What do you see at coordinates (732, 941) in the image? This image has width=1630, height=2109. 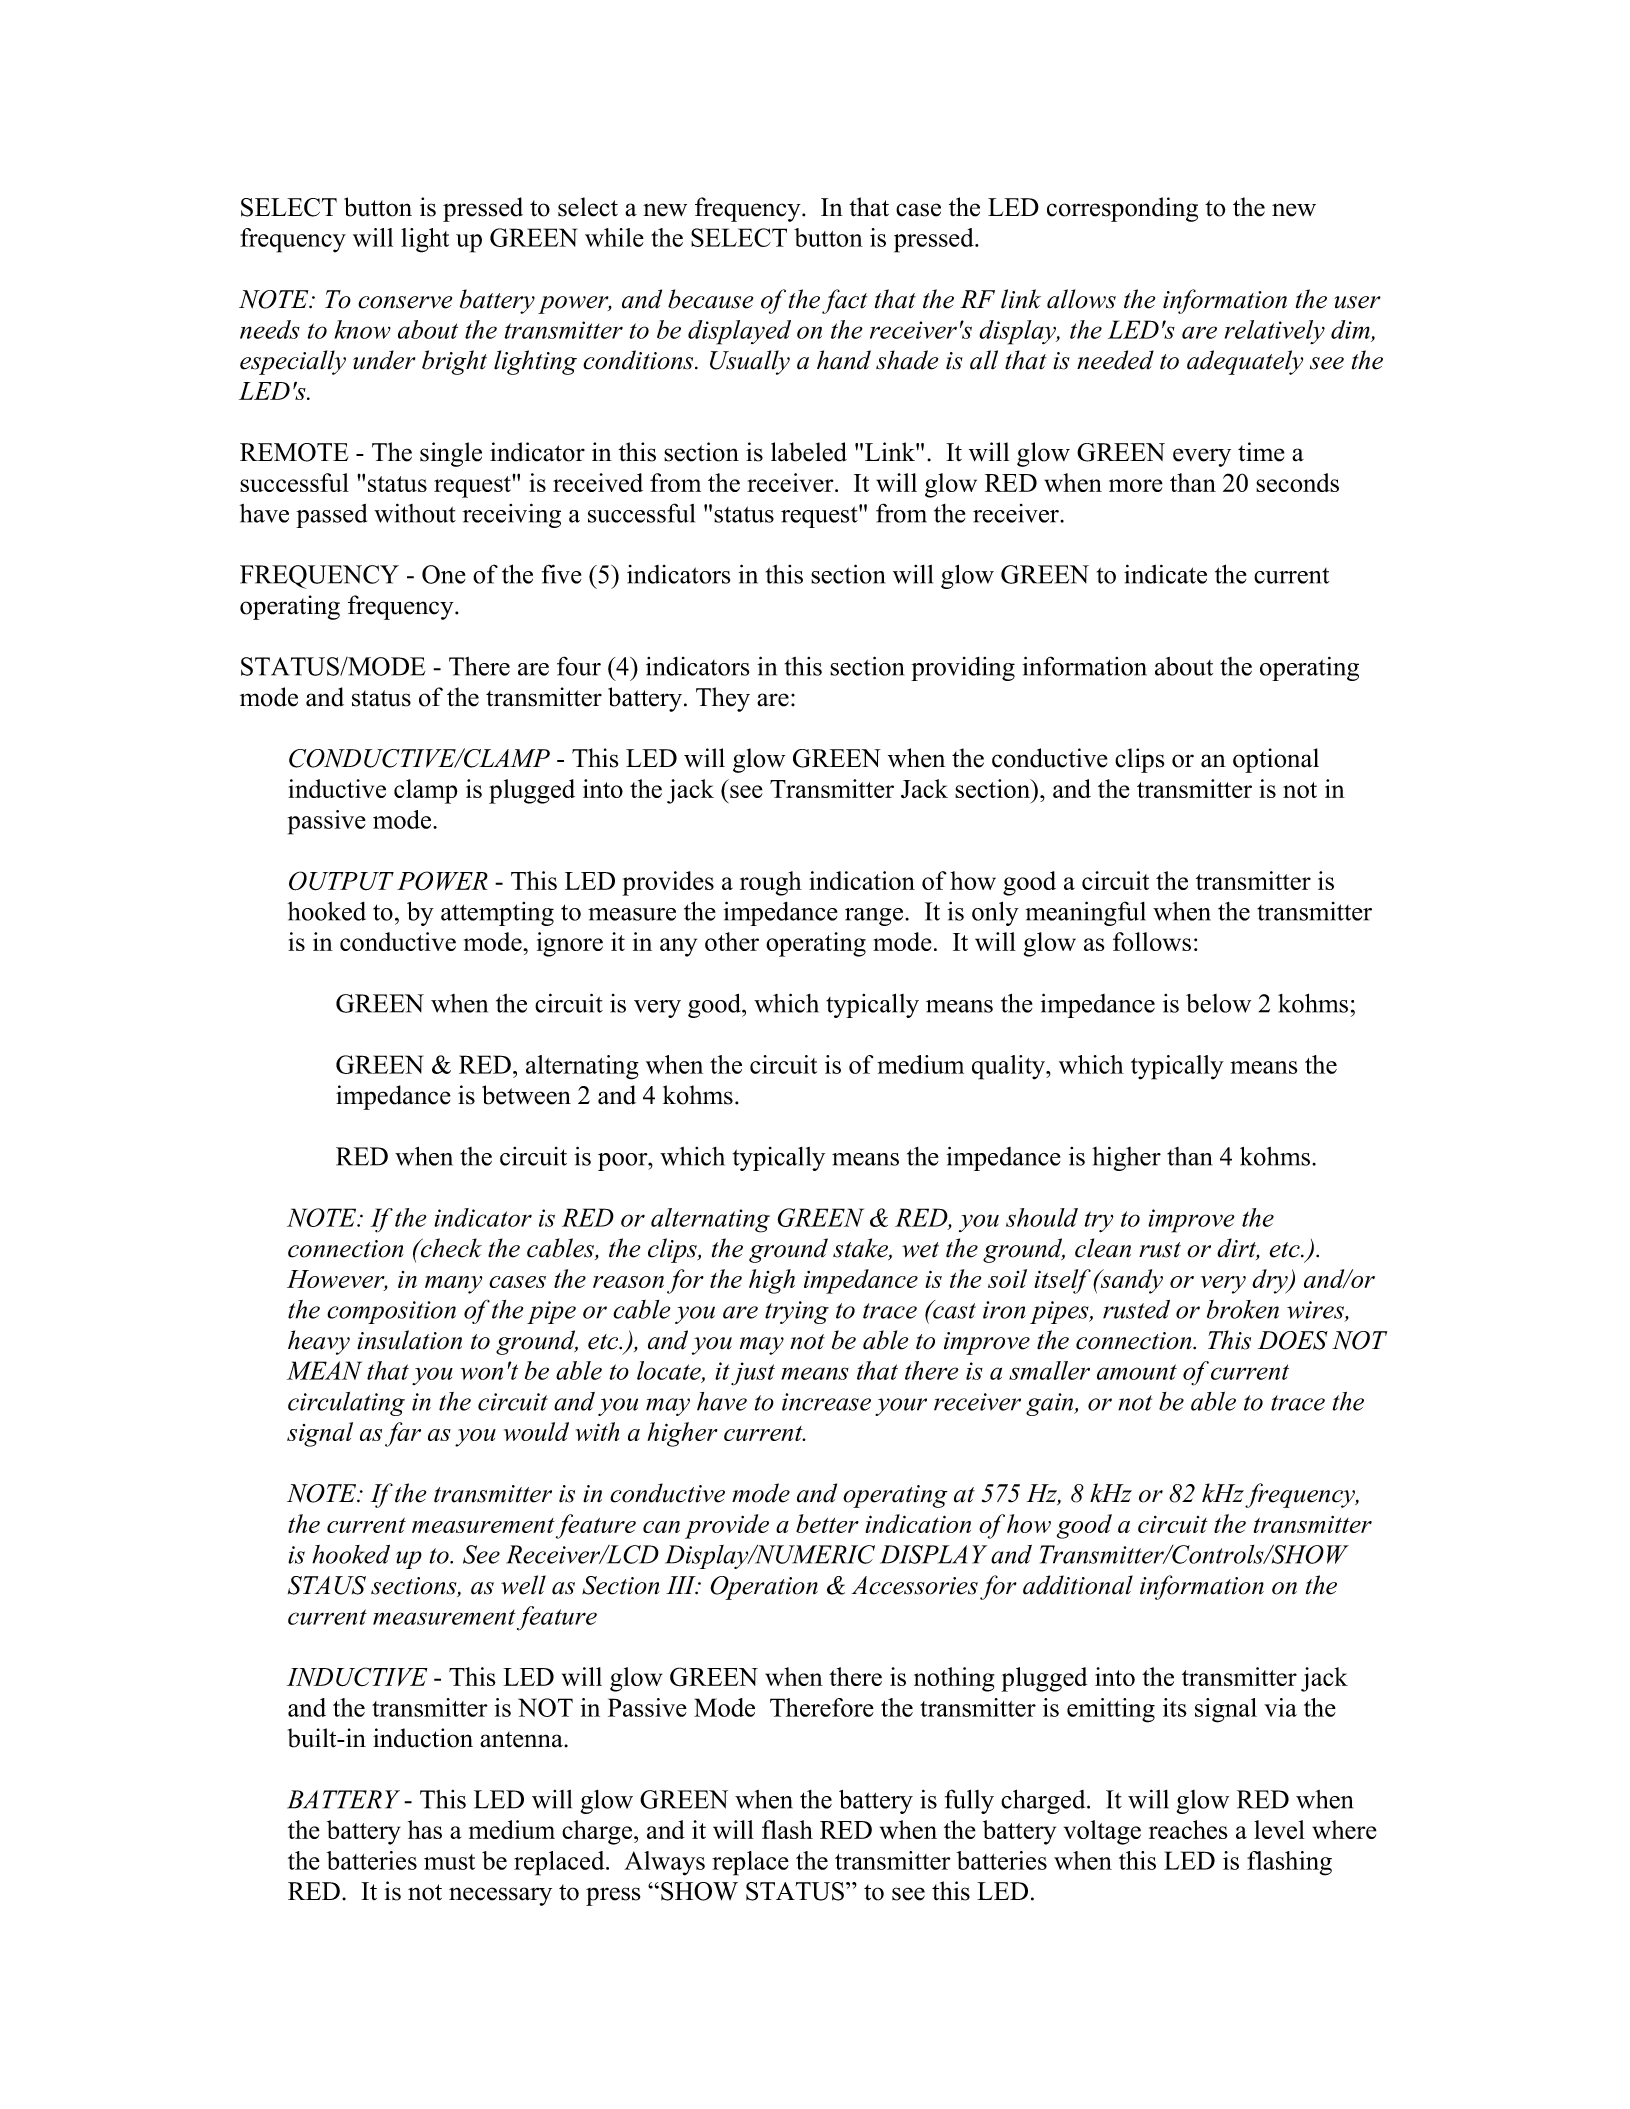 I see `other` at bounding box center [732, 941].
